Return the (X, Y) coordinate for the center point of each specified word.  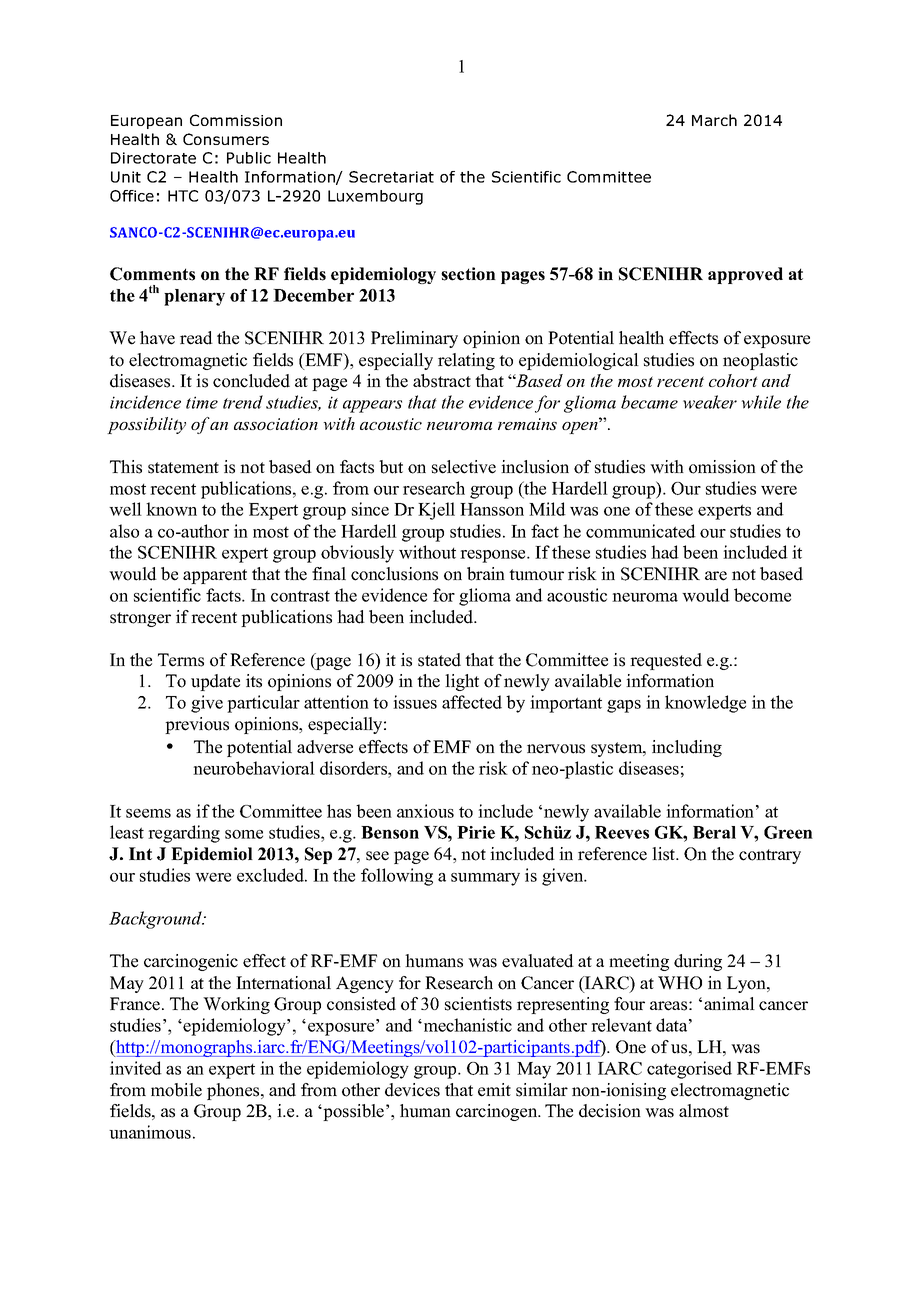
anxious (425, 811)
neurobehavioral (254, 768)
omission (722, 467)
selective (464, 467)
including (687, 748)
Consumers (226, 139)
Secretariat (391, 177)
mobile (176, 1090)
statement (183, 468)
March (714, 120)
